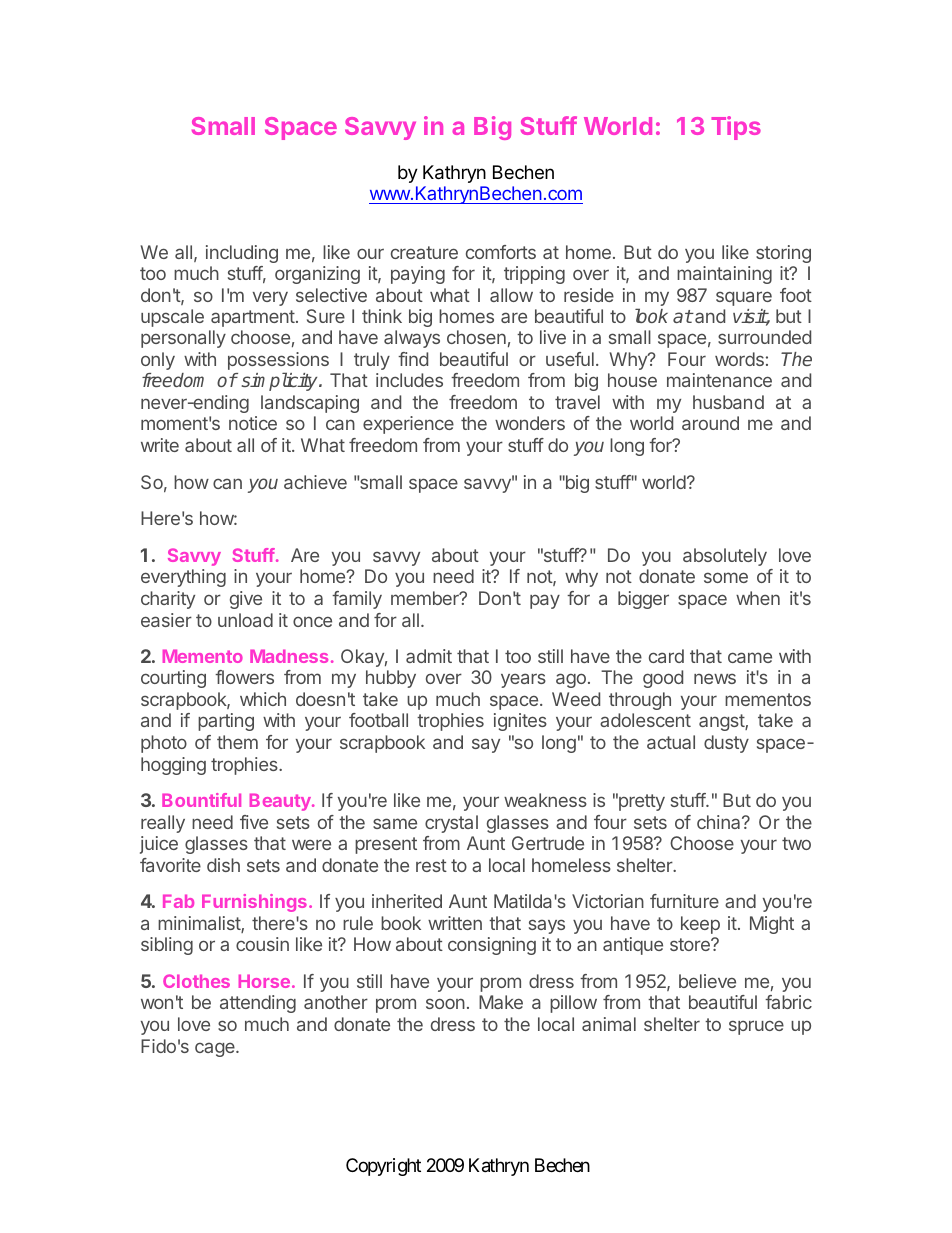  What do you see at coordinates (383, 1167) in the screenshot?
I see `Copyright` at bounding box center [383, 1167].
